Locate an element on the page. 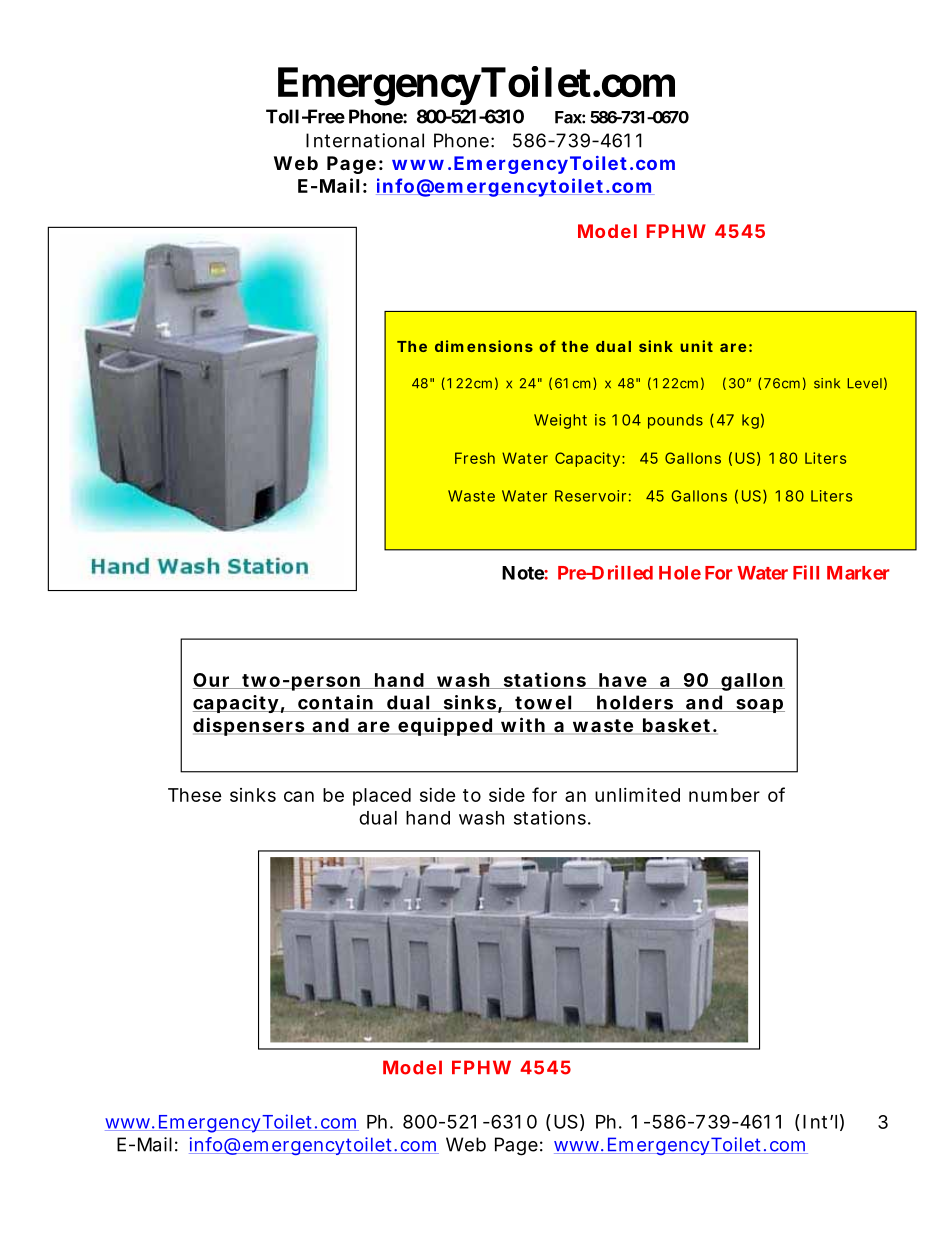  Fill is located at coordinates (806, 572).
